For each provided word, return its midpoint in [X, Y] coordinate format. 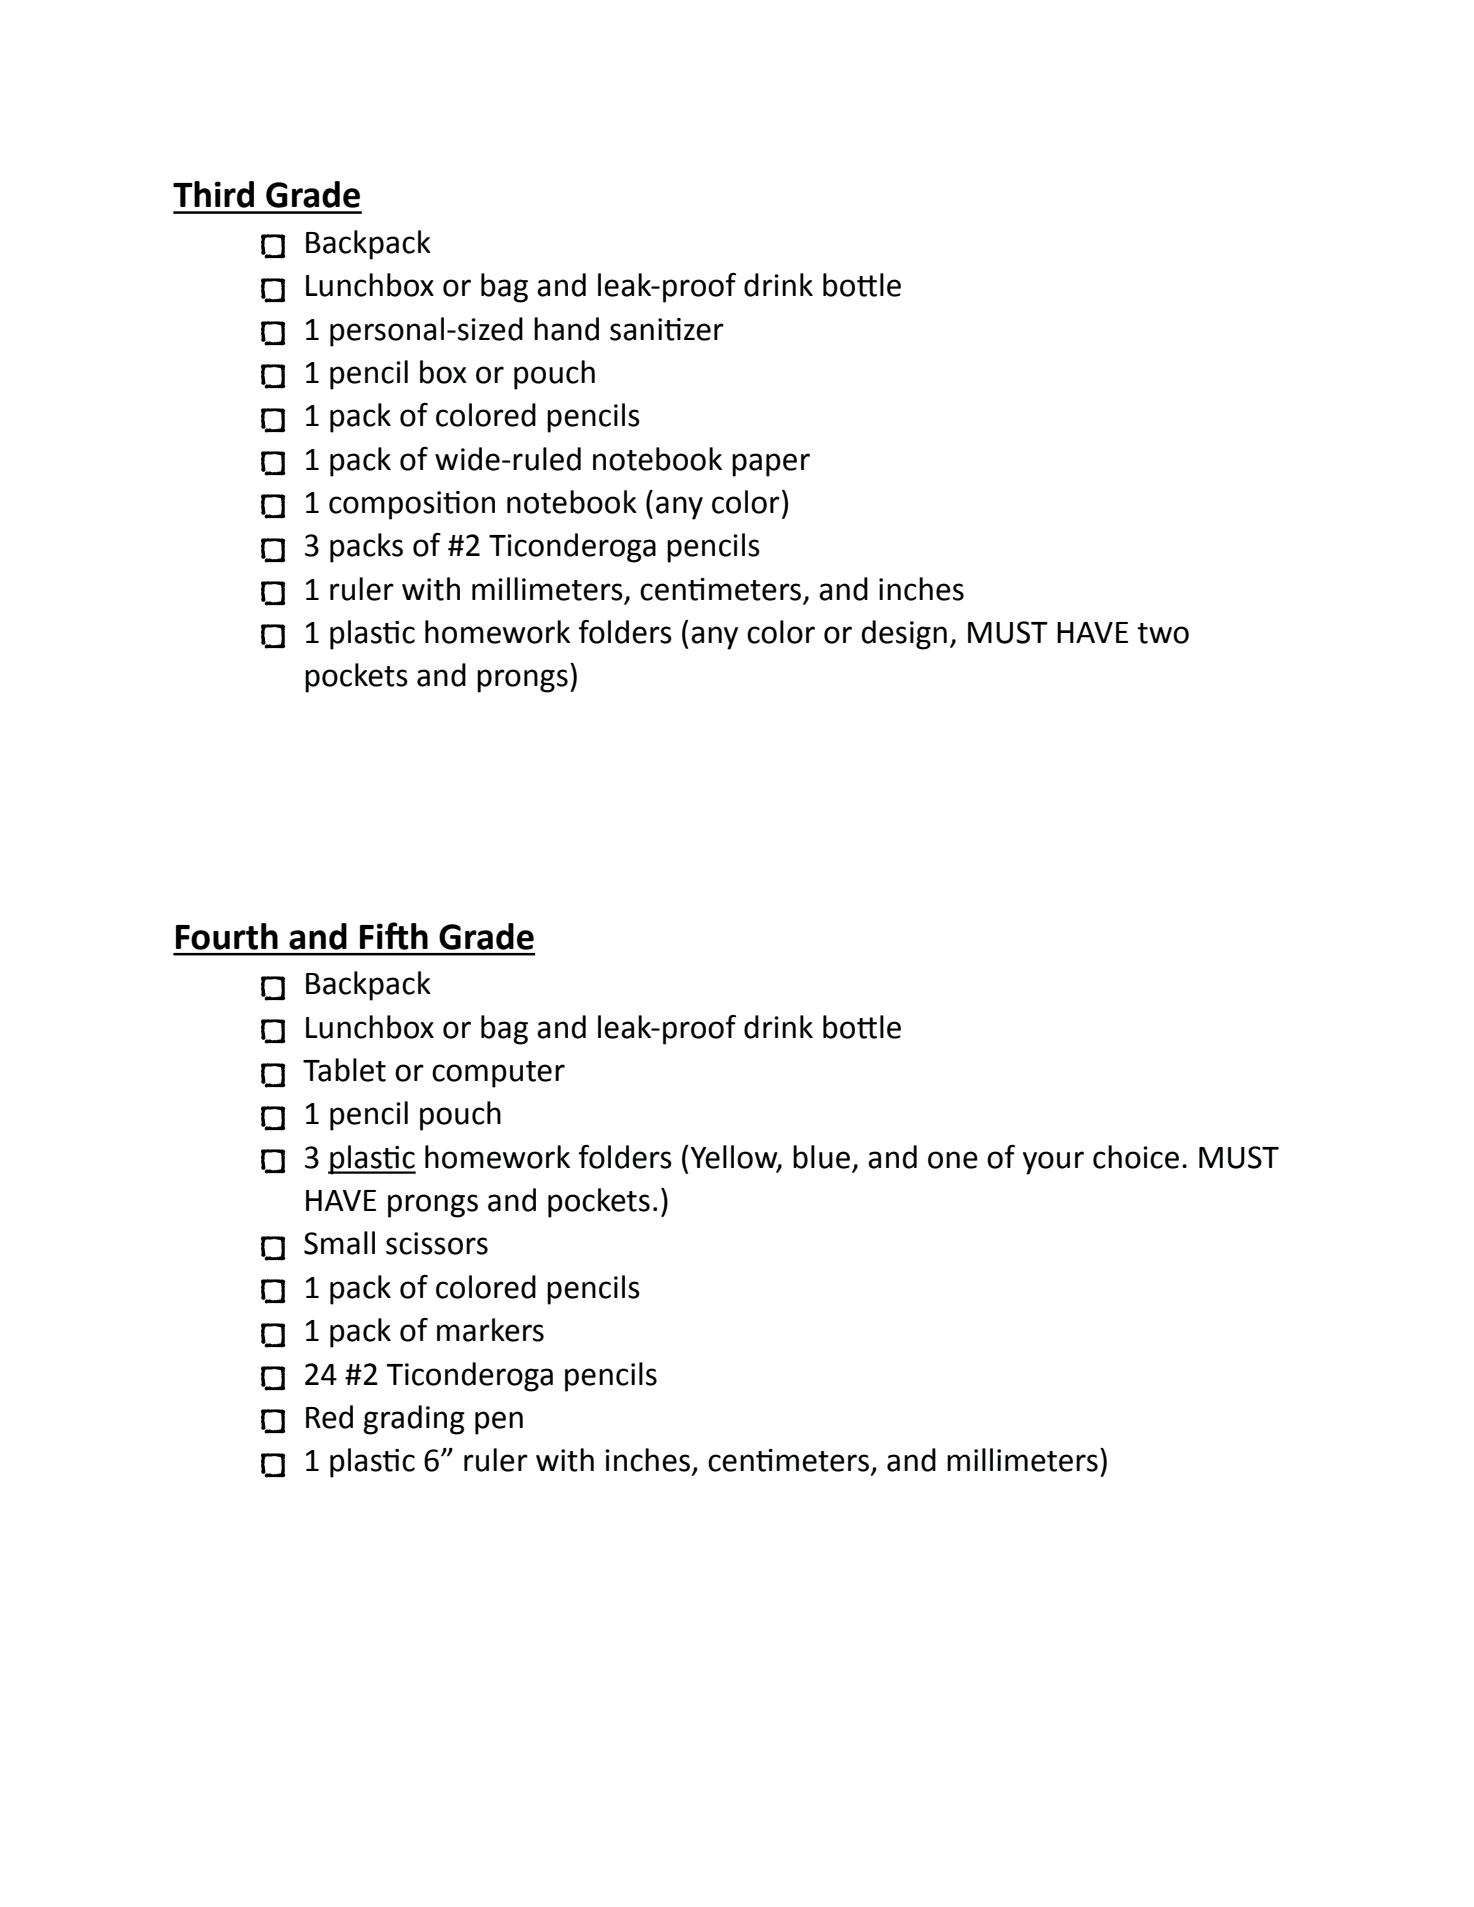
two [1163, 633]
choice [1136, 1157]
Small [339, 1243]
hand [566, 329]
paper [771, 465]
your [1053, 1163]
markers [490, 1330]
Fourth [227, 936]
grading [414, 1420]
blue [821, 1157]
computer [498, 1074]
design [904, 635]
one [953, 1160]
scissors [437, 1243]
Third [213, 194]
